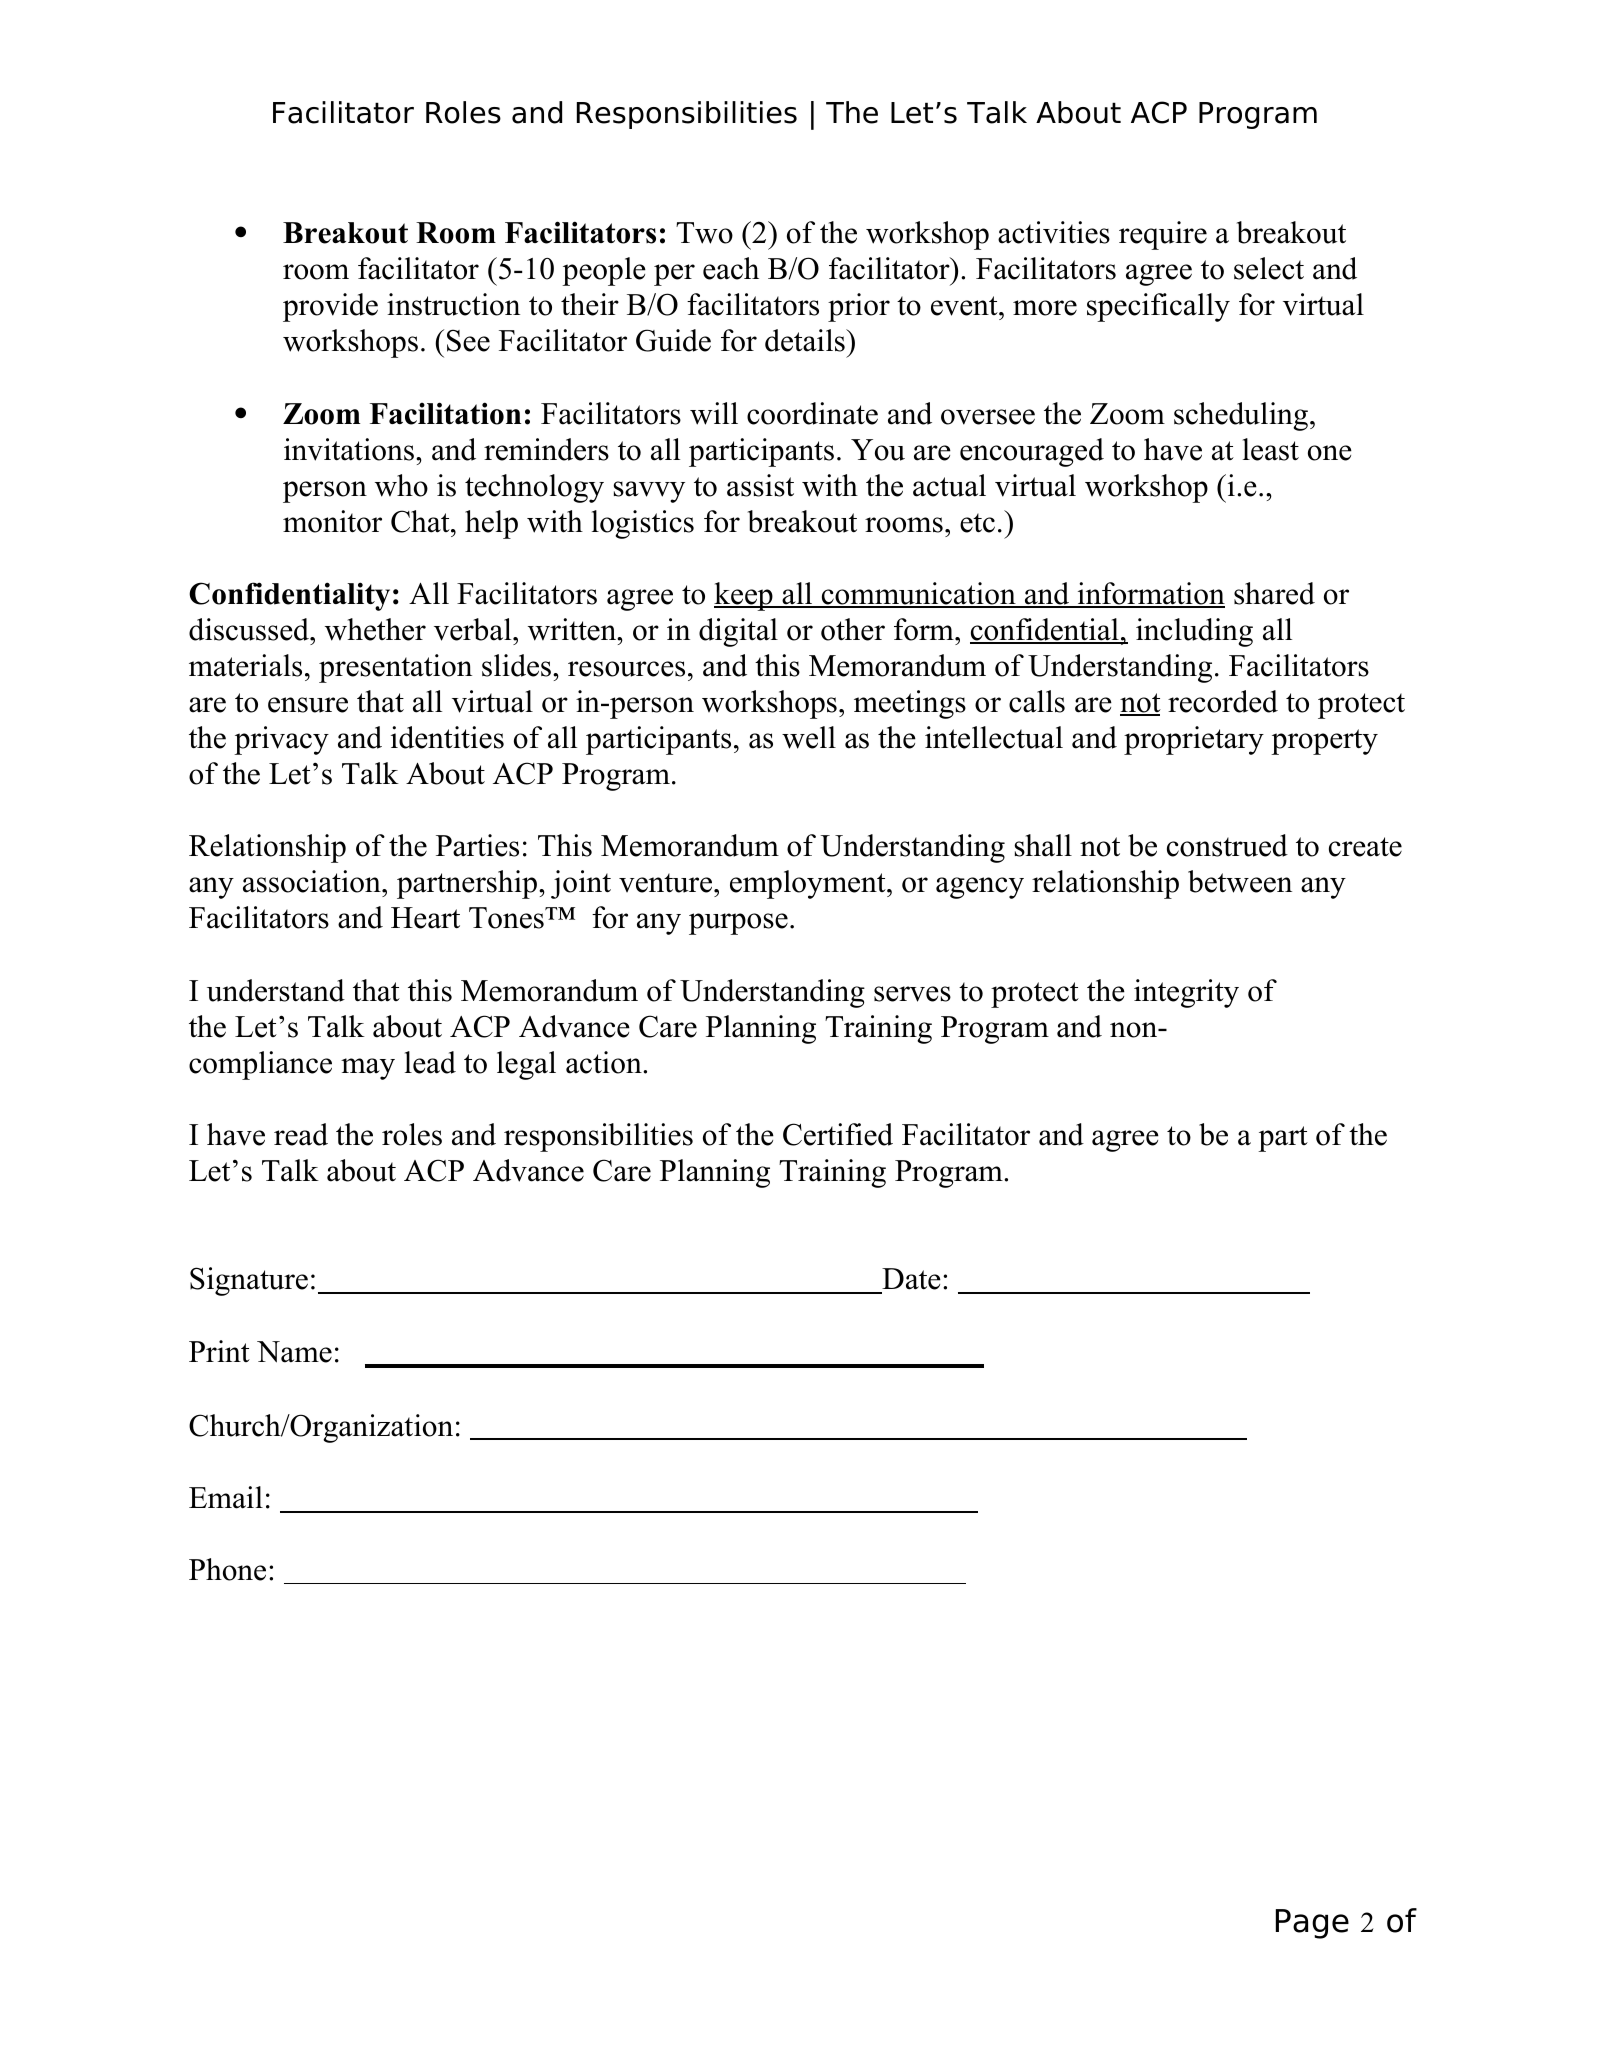 This image has width=1601, height=2072. What do you see at coordinates (430, 1062) in the image?
I see `lead` at bounding box center [430, 1062].
